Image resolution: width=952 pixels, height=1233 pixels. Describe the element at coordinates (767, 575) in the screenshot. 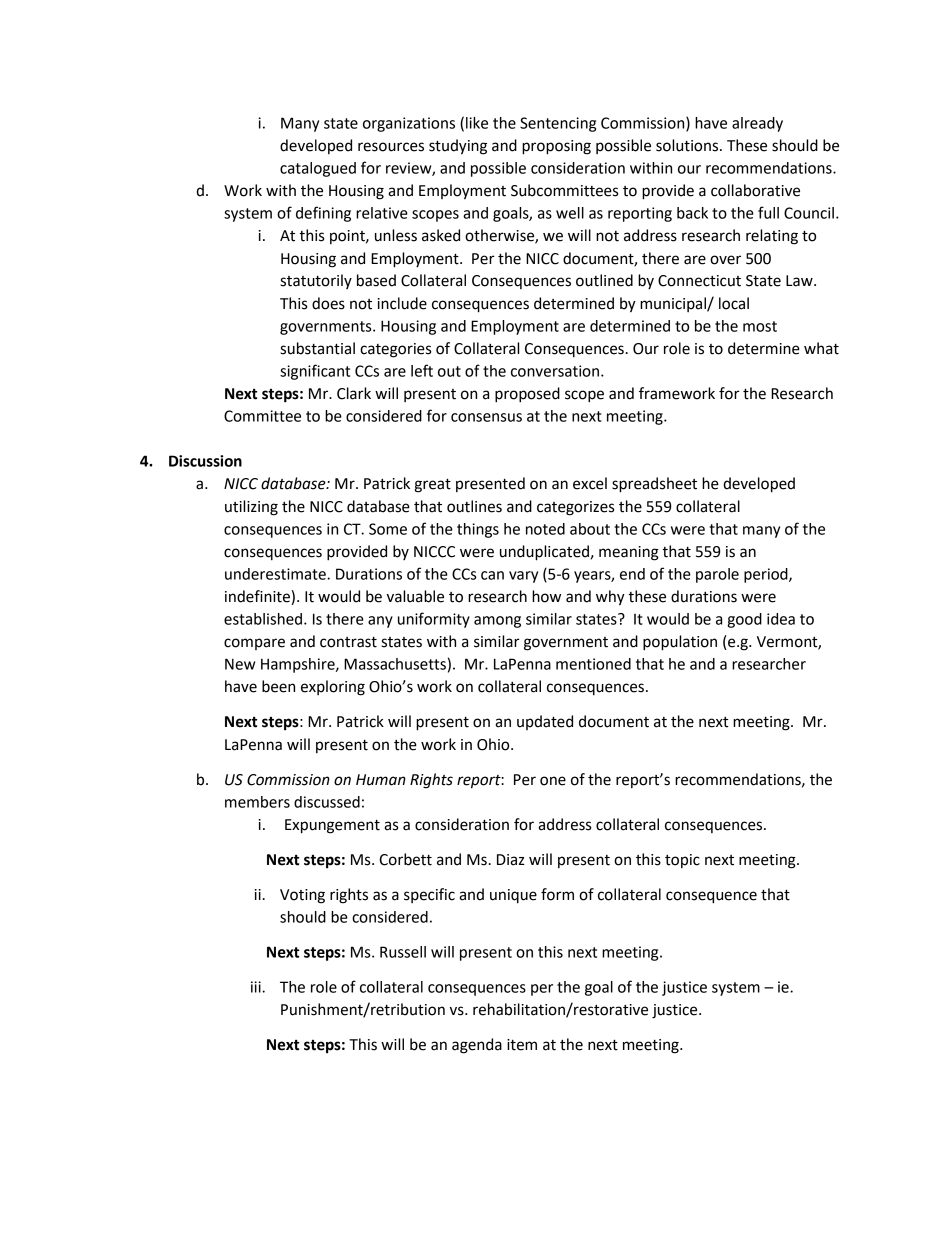

I see `period` at that location.
